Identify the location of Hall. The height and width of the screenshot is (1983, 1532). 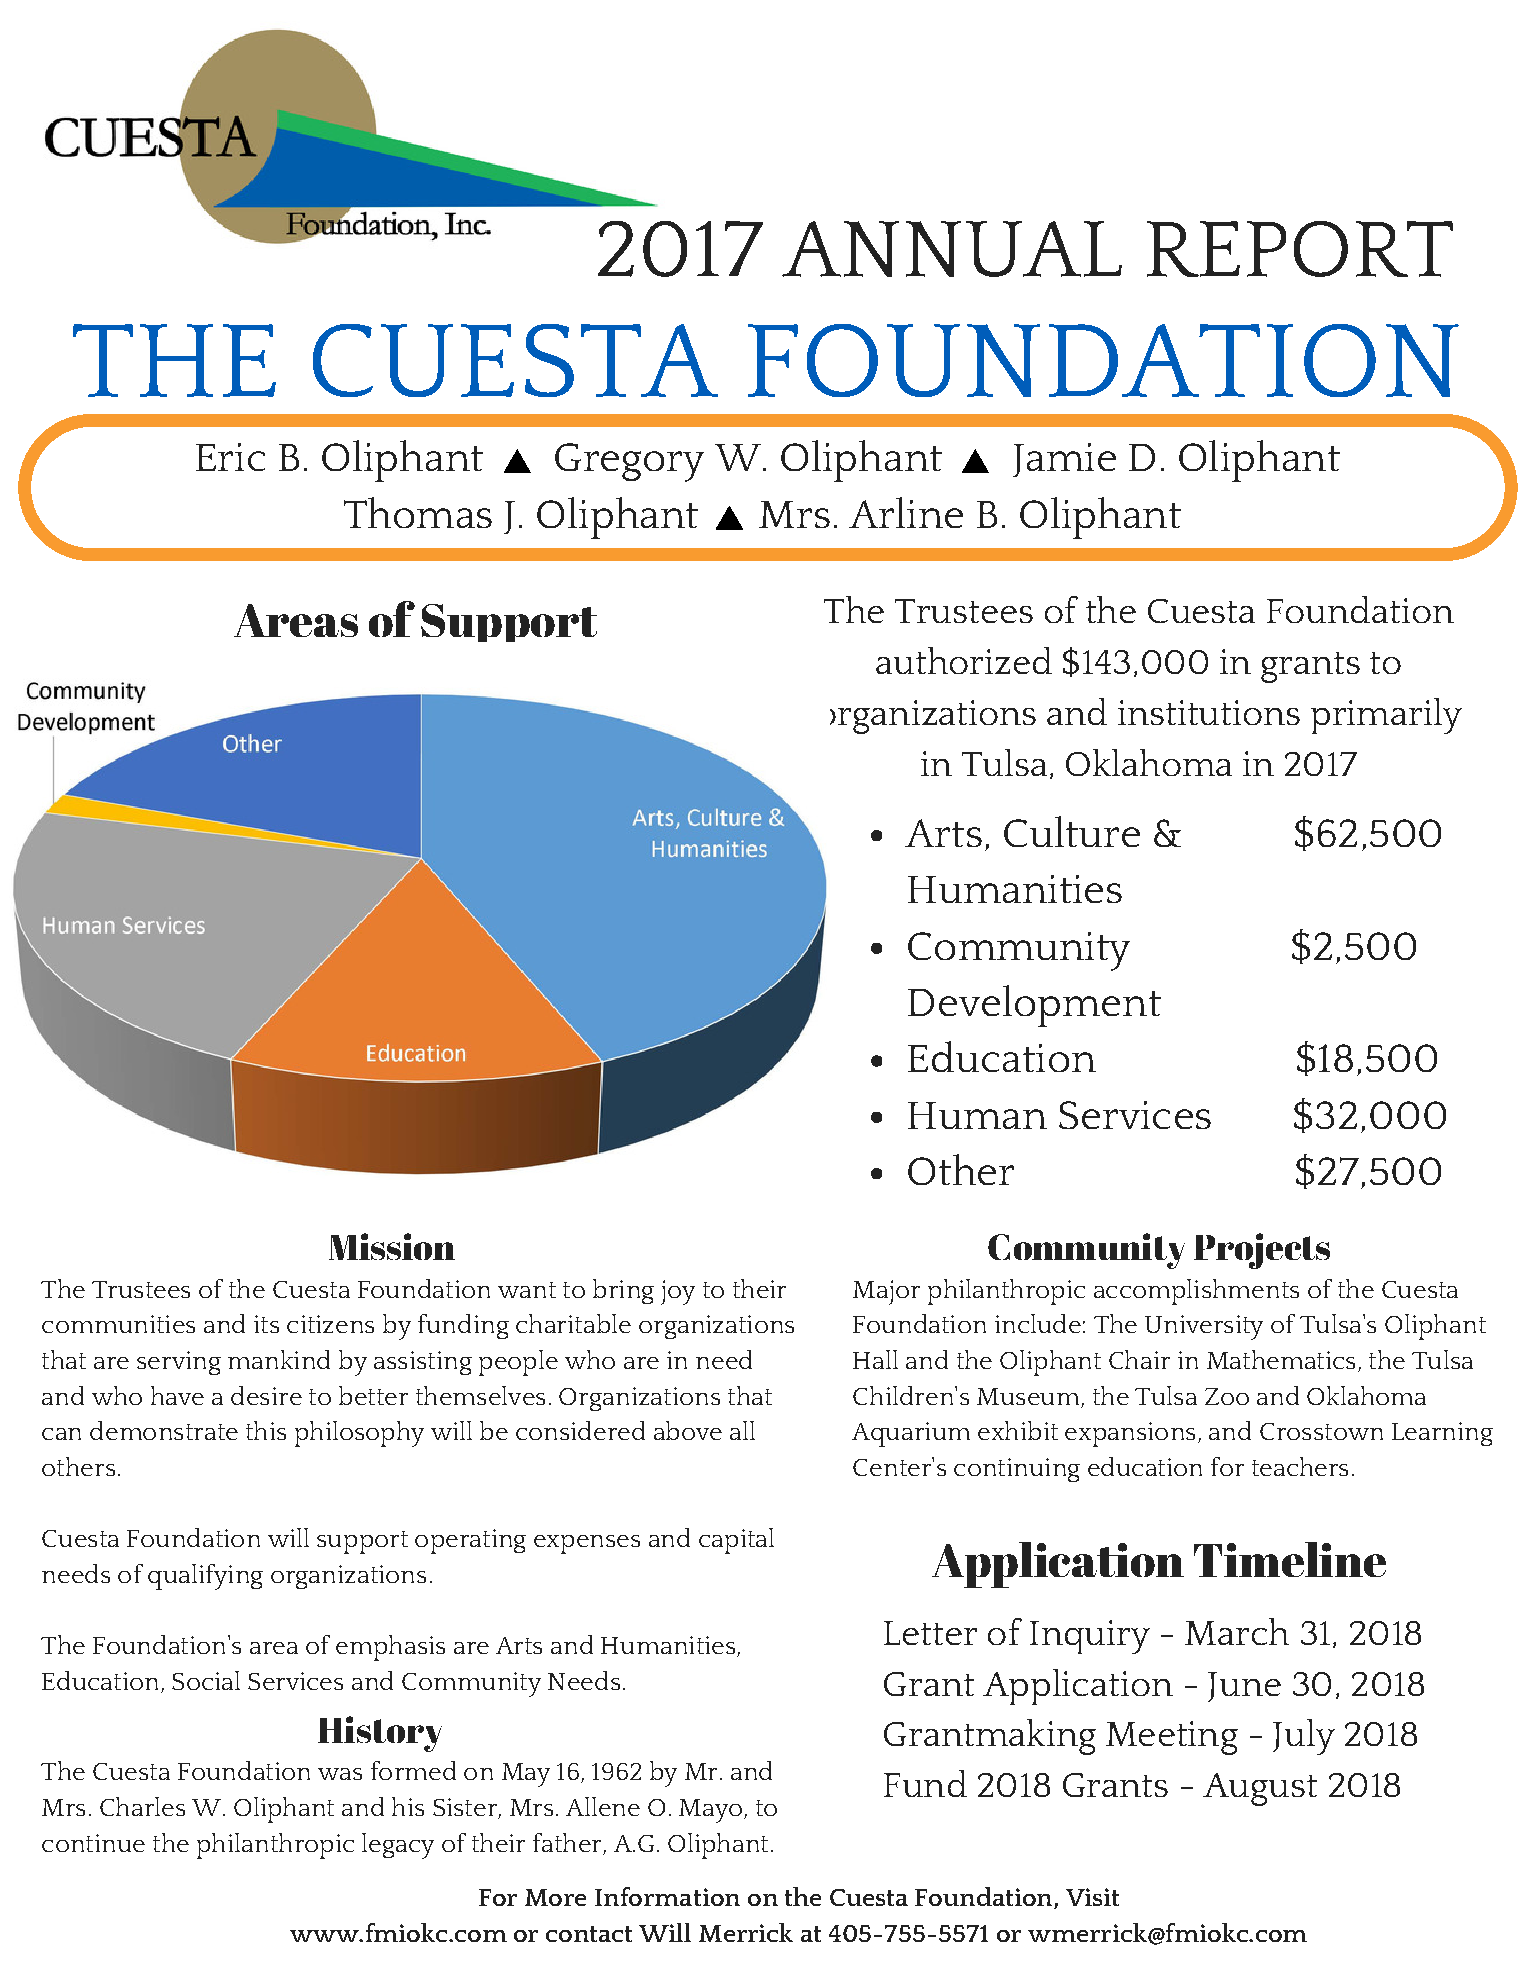
(875, 1359).
